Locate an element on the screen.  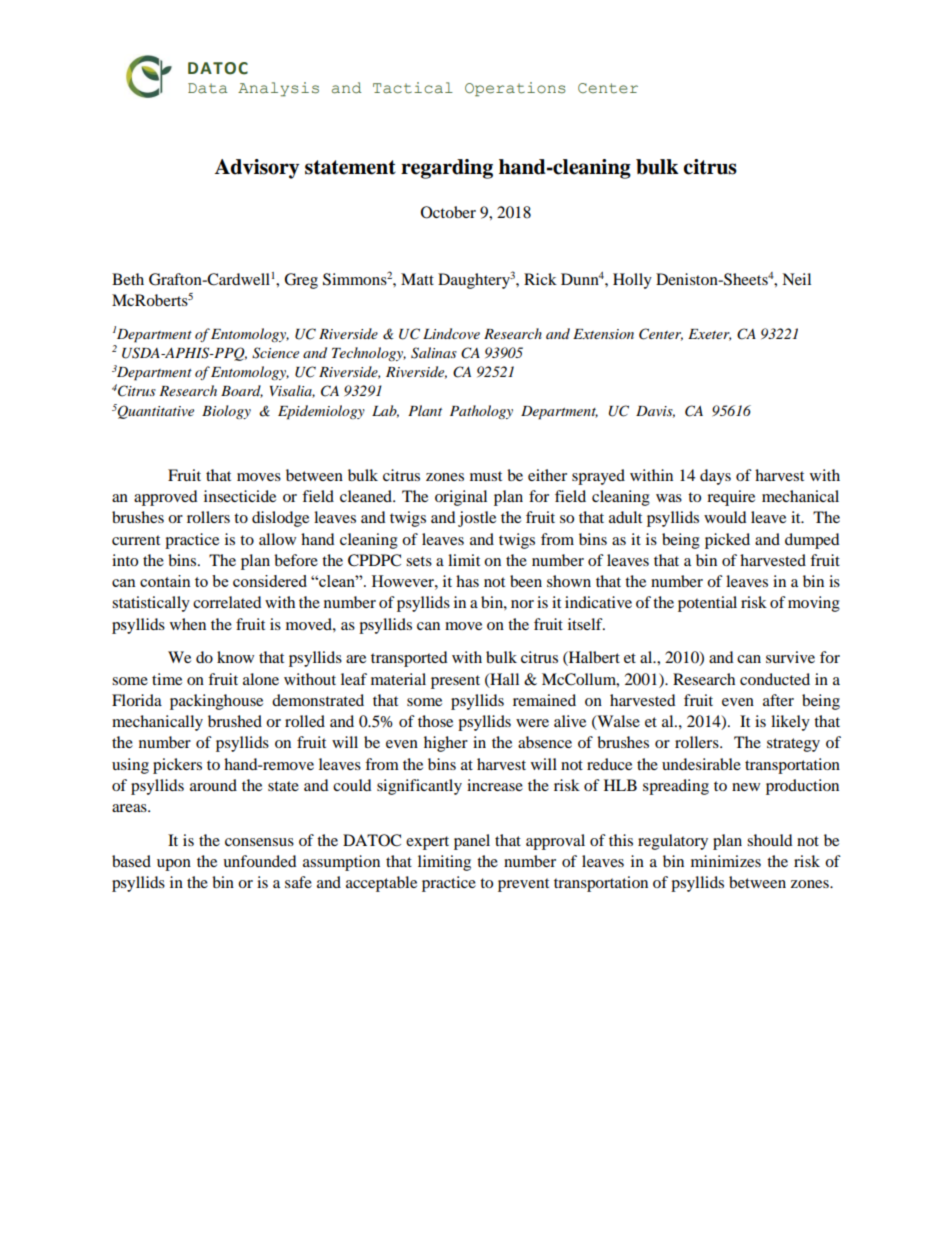
upon is located at coordinates (174, 865).
